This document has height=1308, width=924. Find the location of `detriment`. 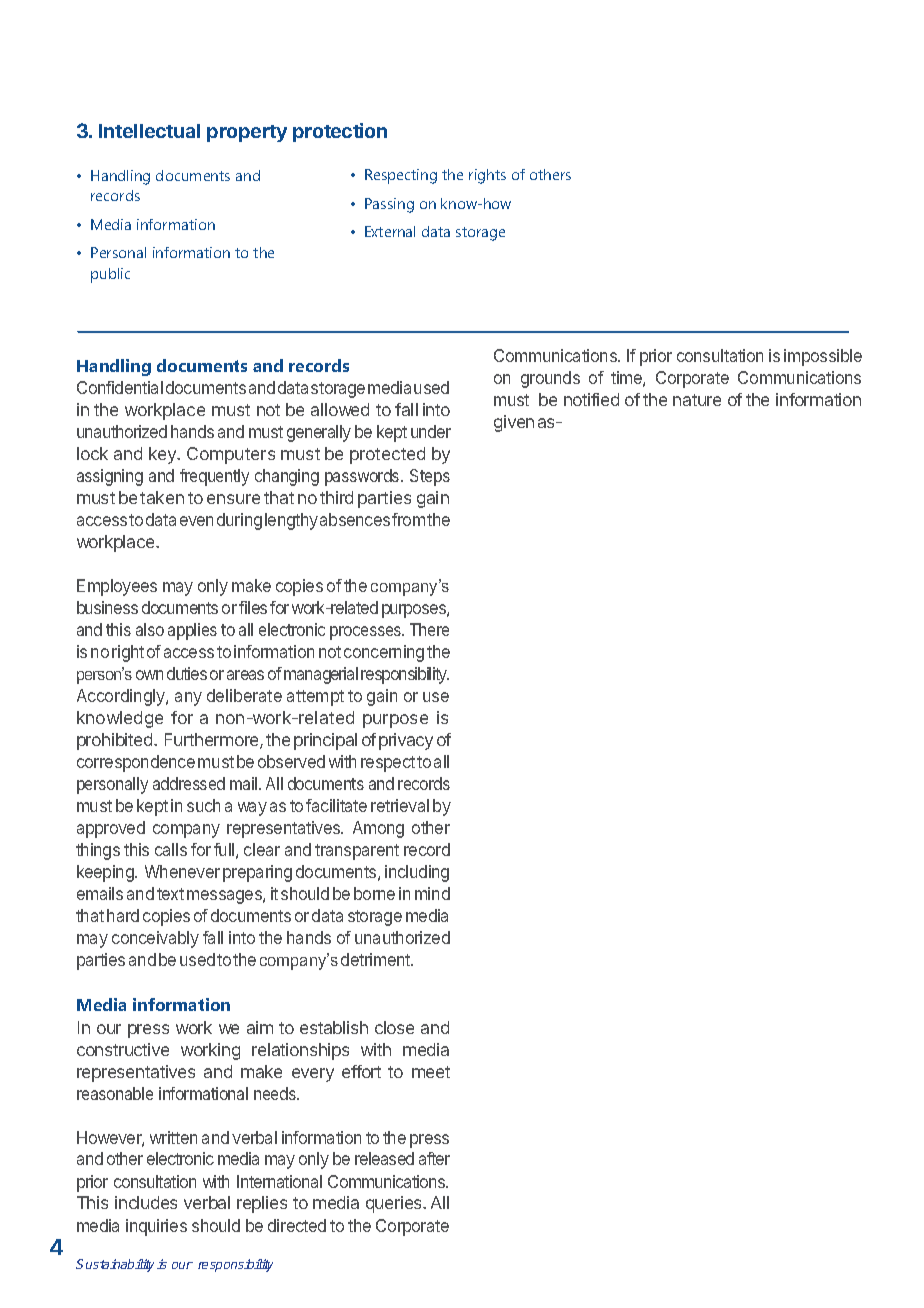

detriment is located at coordinates (376, 959).
